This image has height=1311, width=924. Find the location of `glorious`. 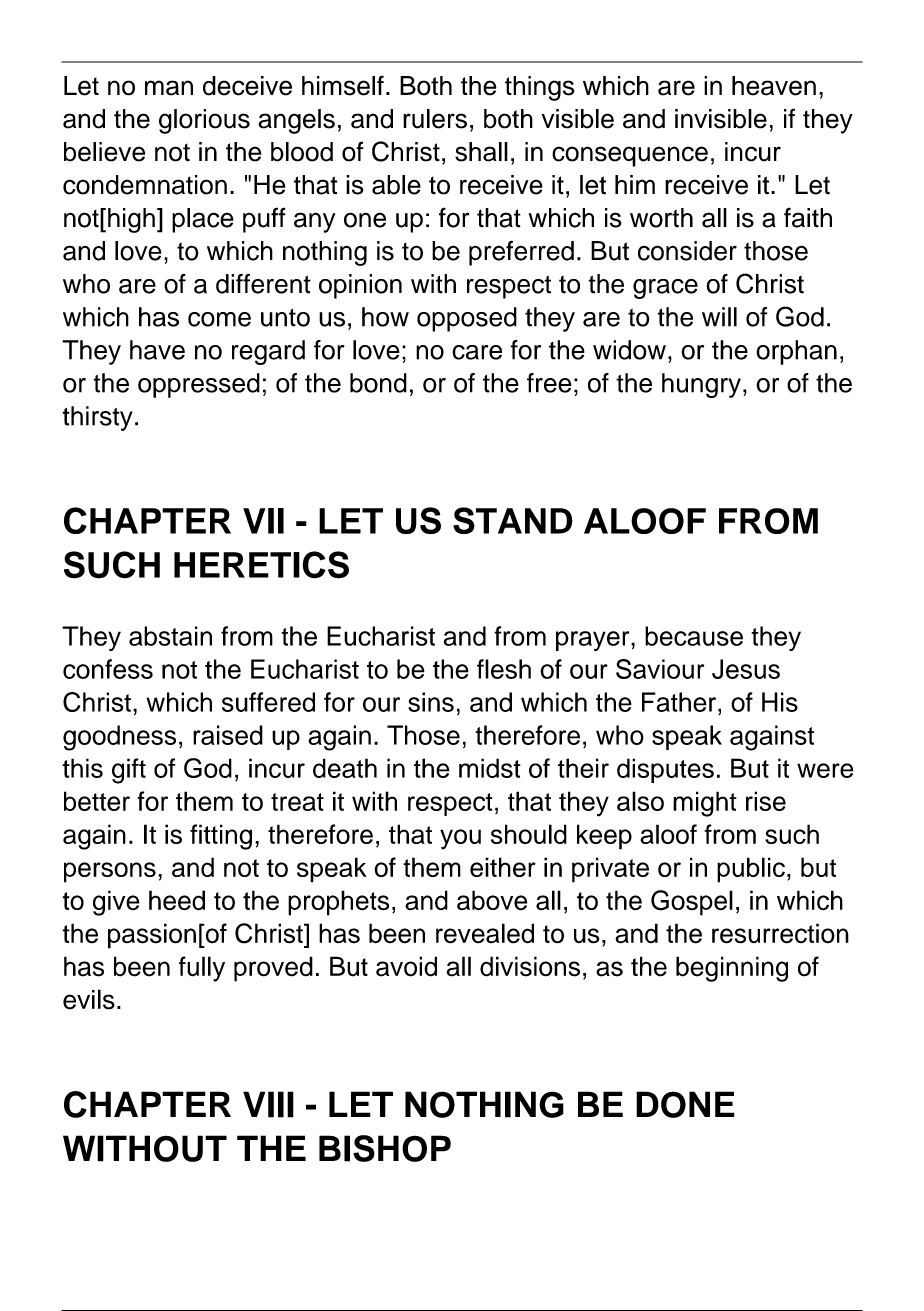

glorious is located at coordinates (204, 121).
